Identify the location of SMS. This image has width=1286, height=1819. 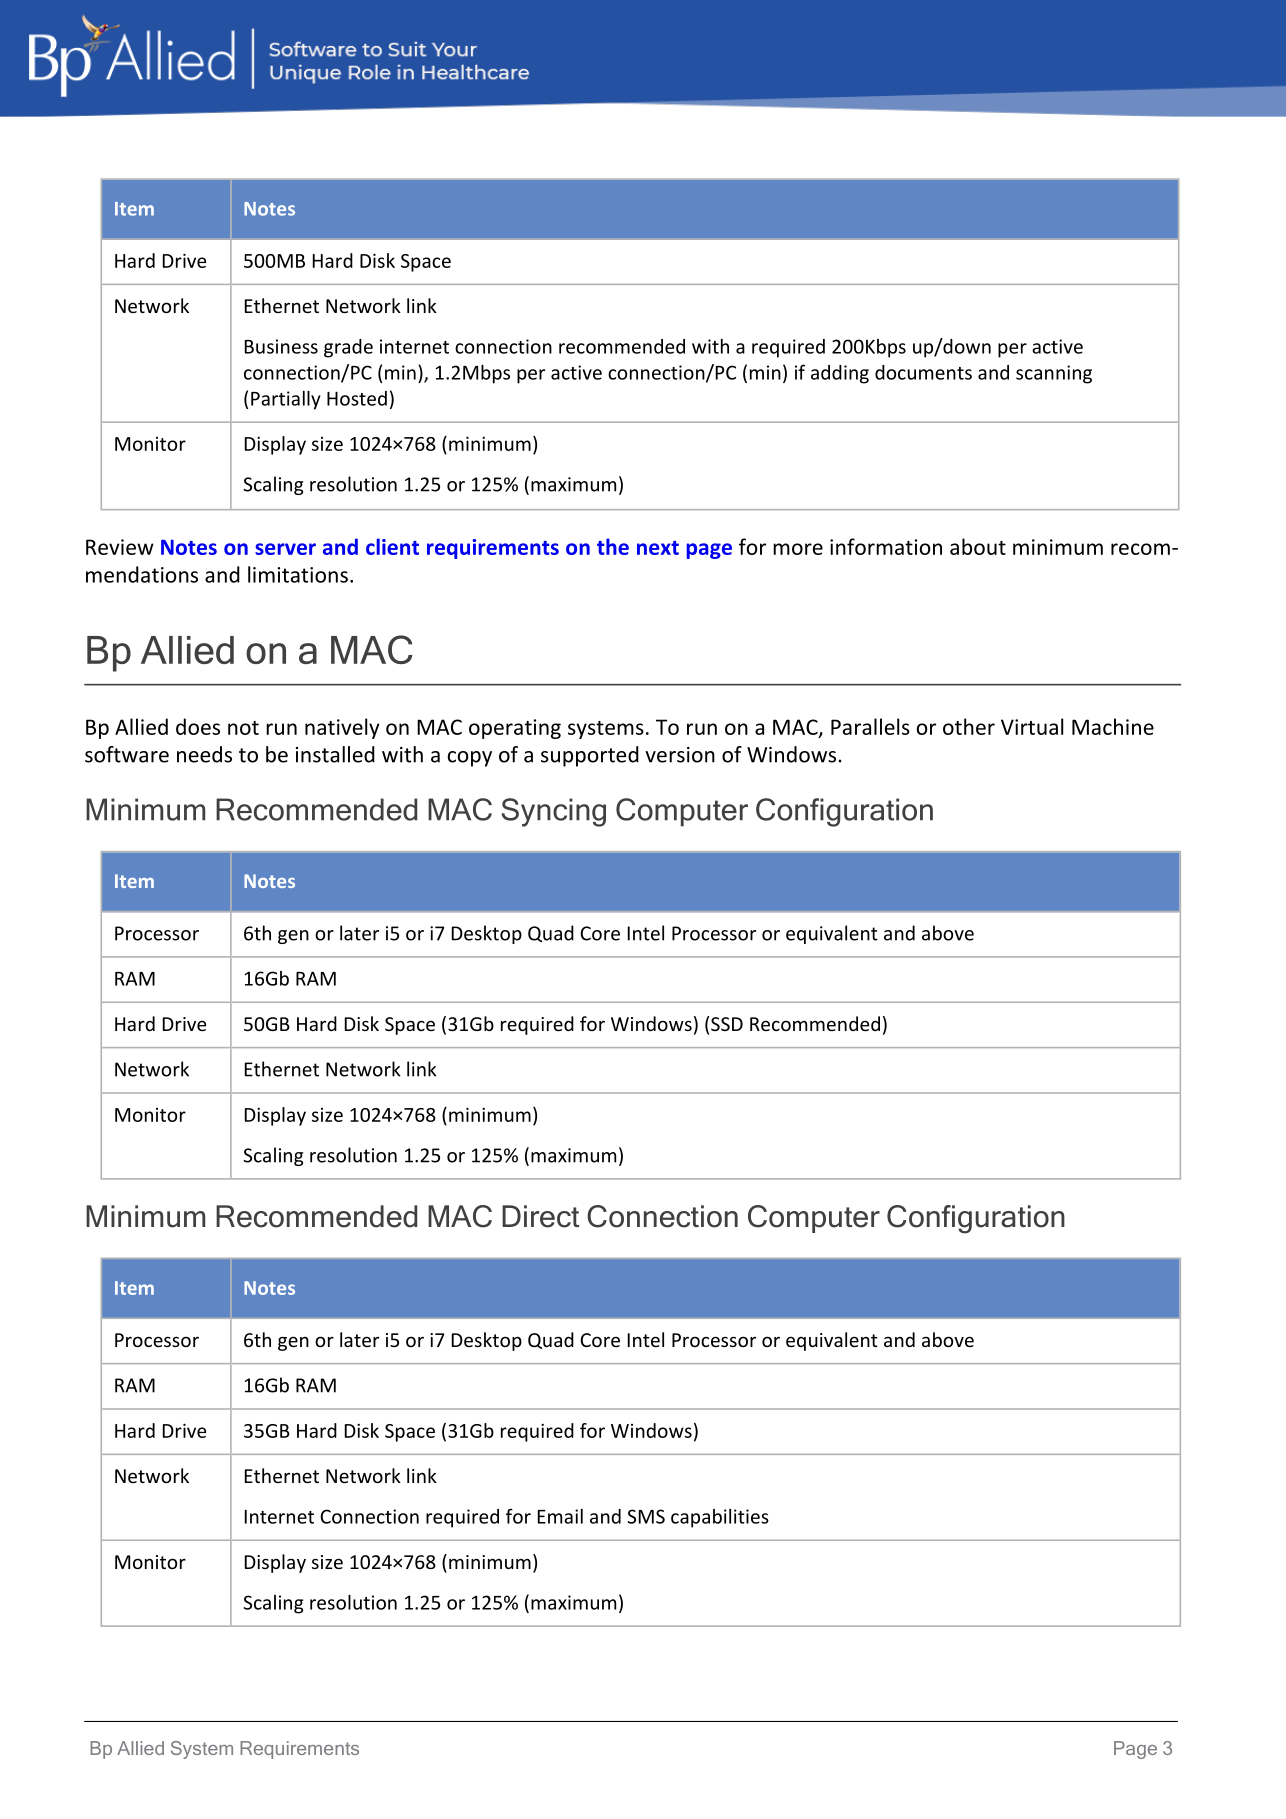
(646, 1516).
